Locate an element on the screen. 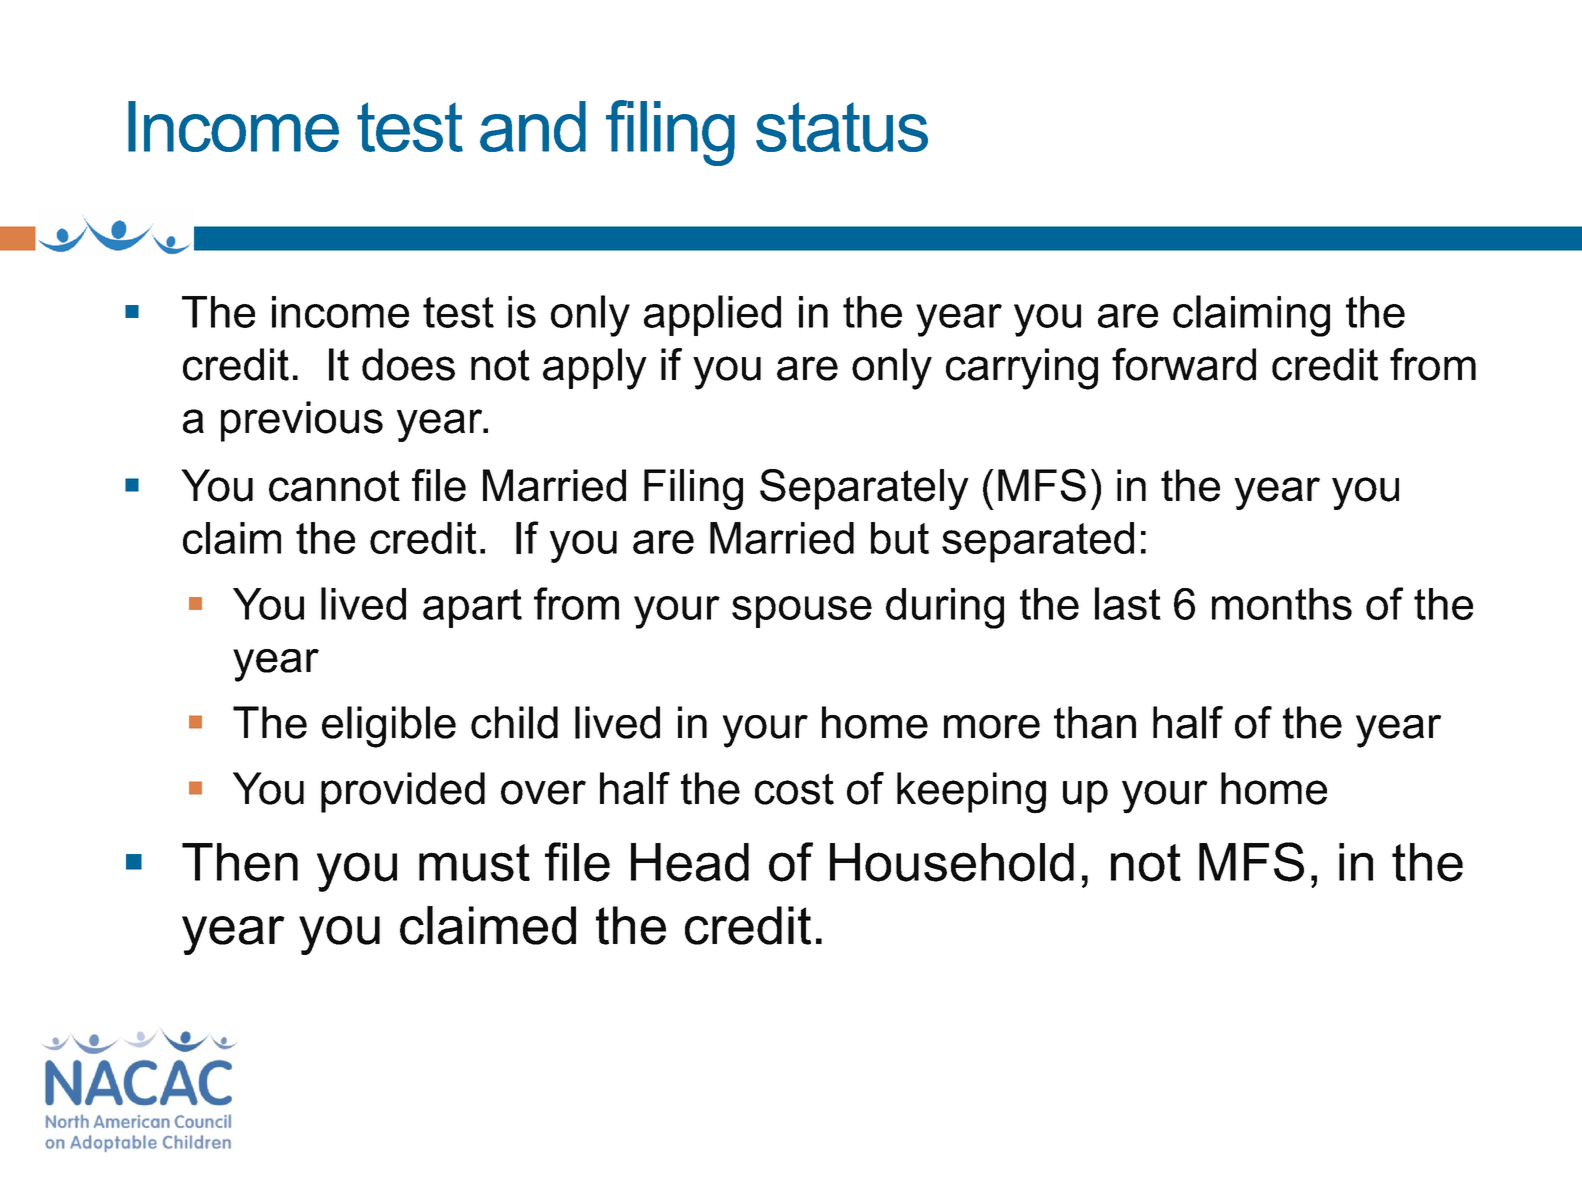 This screenshot has height=1186, width=1582. applied is located at coordinates (712, 315).
